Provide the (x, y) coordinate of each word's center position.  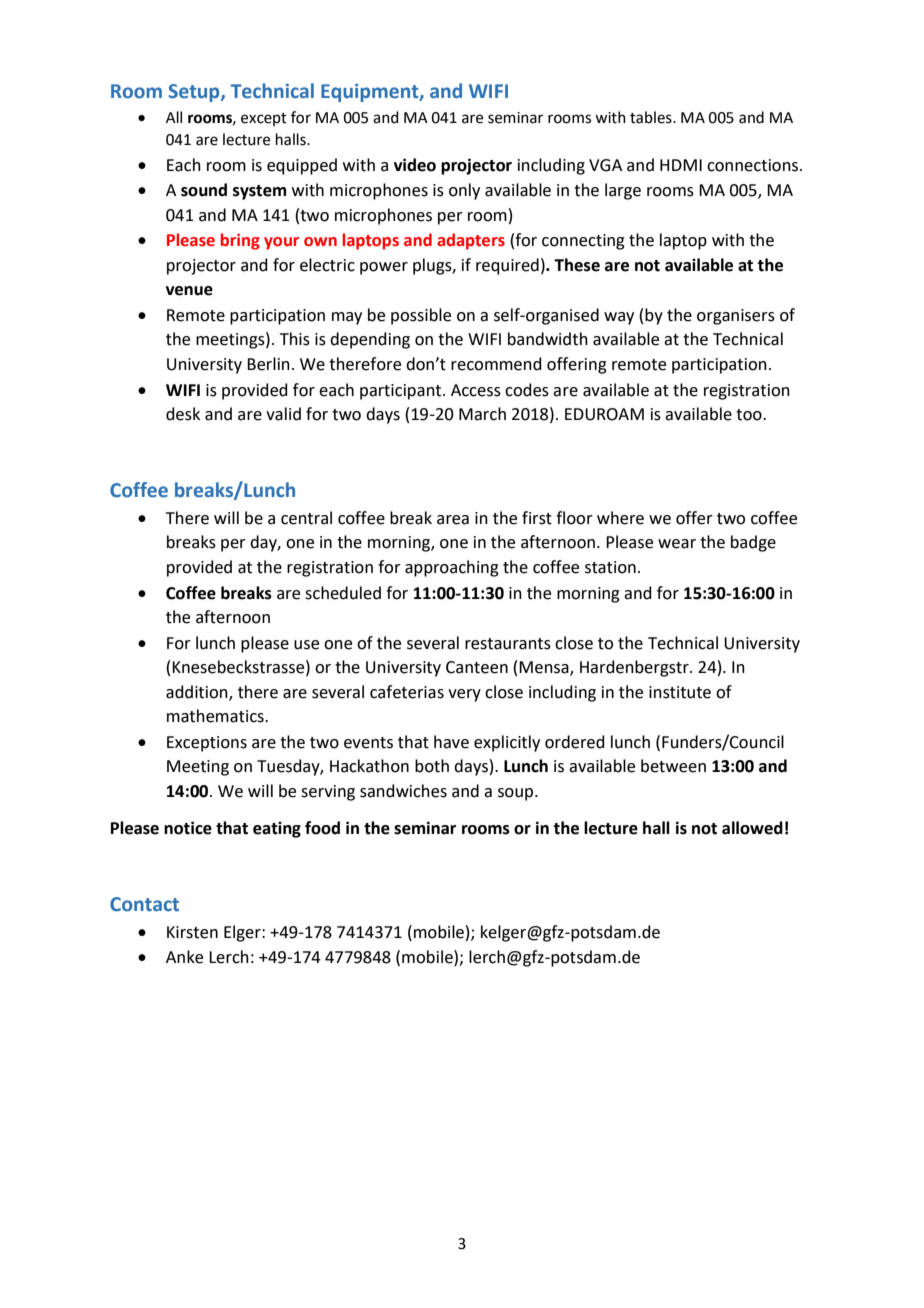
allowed (752, 828)
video (415, 165)
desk (183, 414)
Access (476, 390)
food (322, 828)
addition (198, 692)
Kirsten (192, 932)
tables (652, 117)
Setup (195, 93)
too (750, 415)
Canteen (477, 667)
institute (680, 692)
